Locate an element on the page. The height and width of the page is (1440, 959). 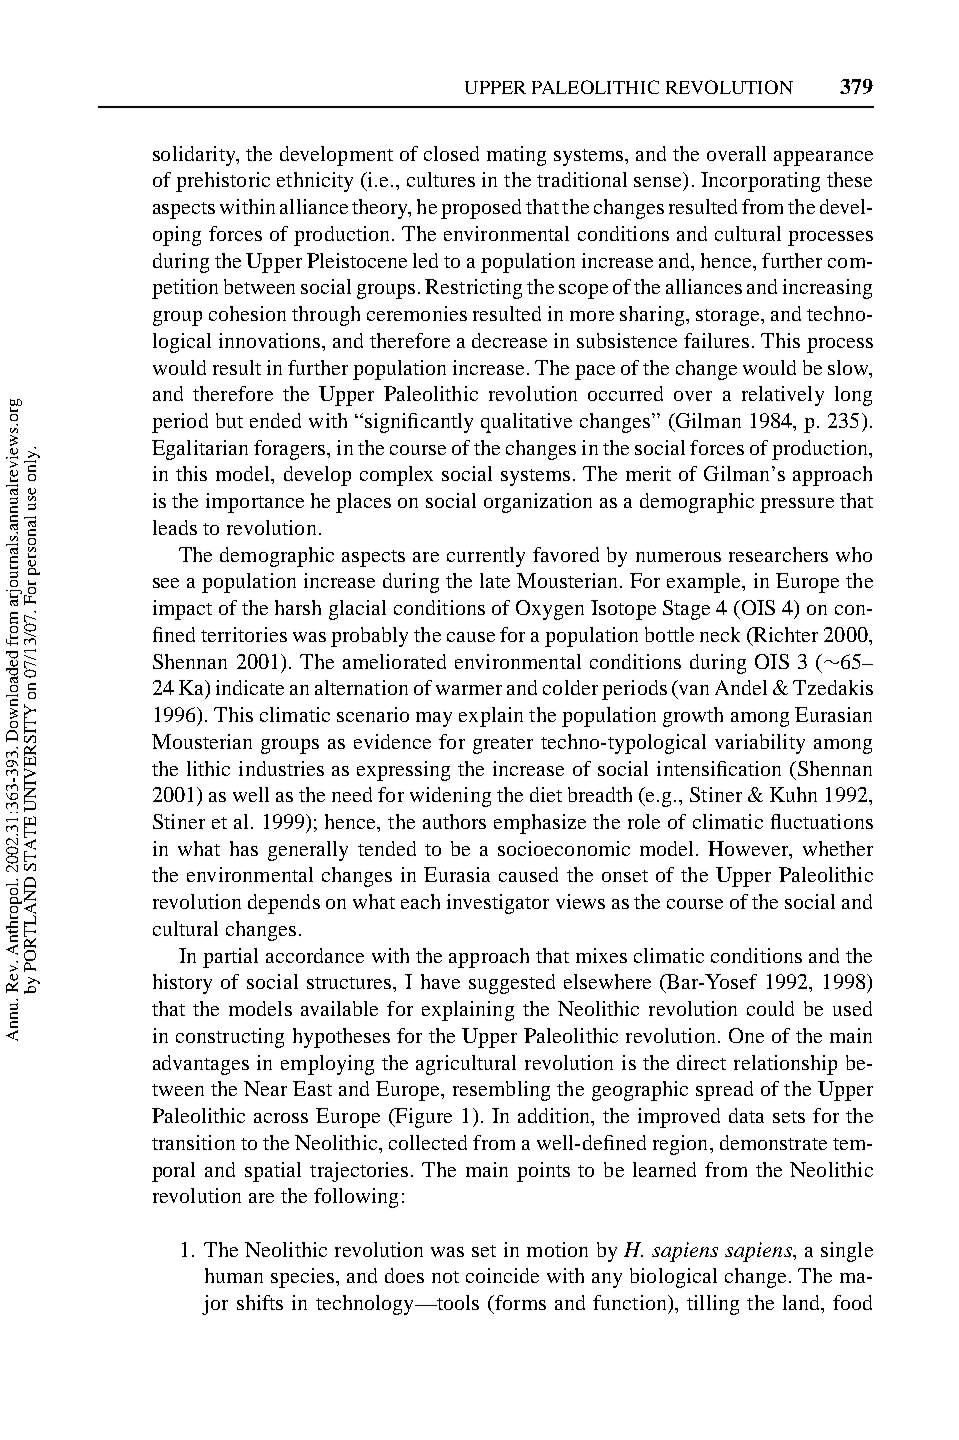
could is located at coordinates (770, 1008).
